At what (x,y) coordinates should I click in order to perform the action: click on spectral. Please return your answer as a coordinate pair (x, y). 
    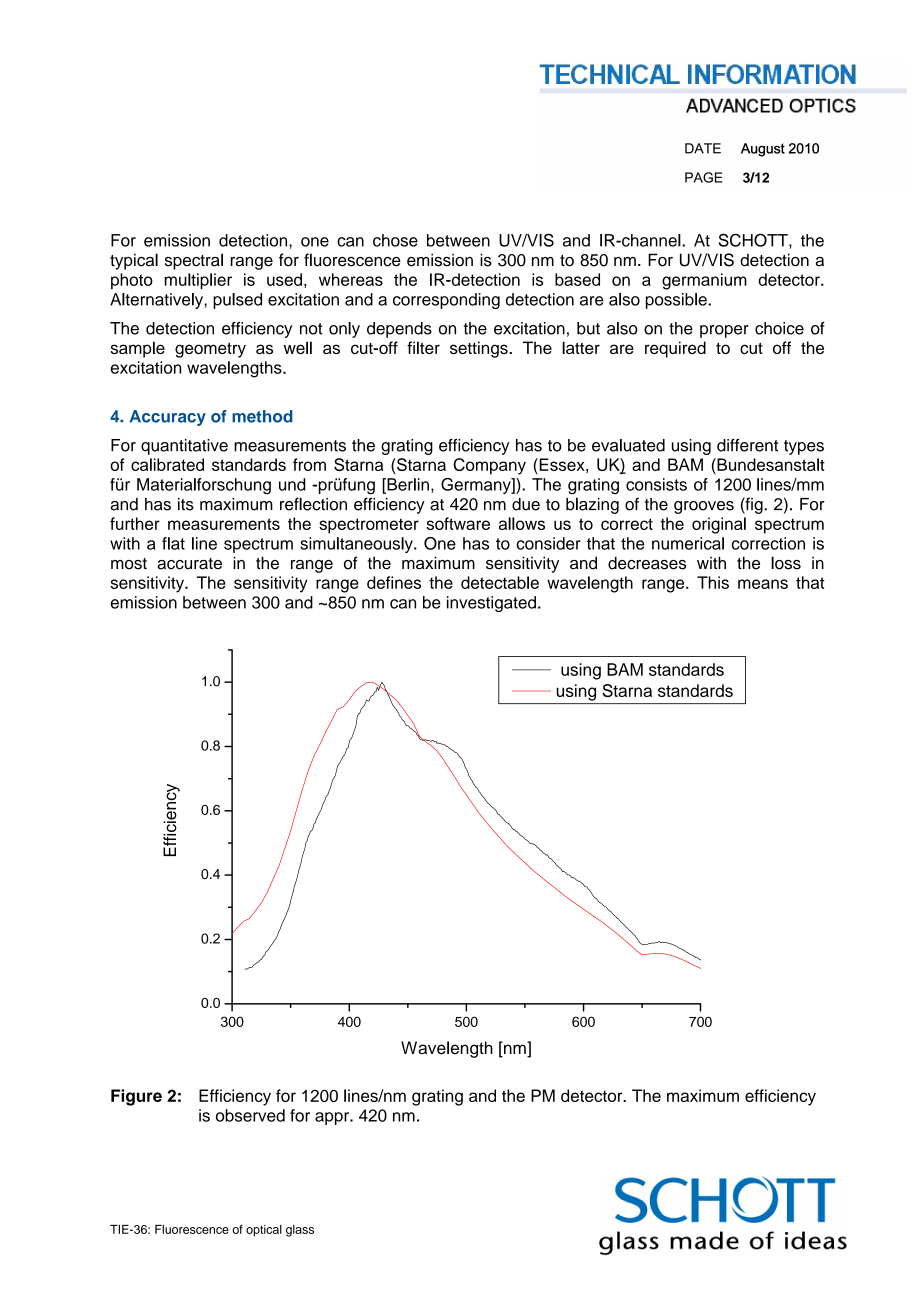
    Looking at the image, I should click on (194, 261).
